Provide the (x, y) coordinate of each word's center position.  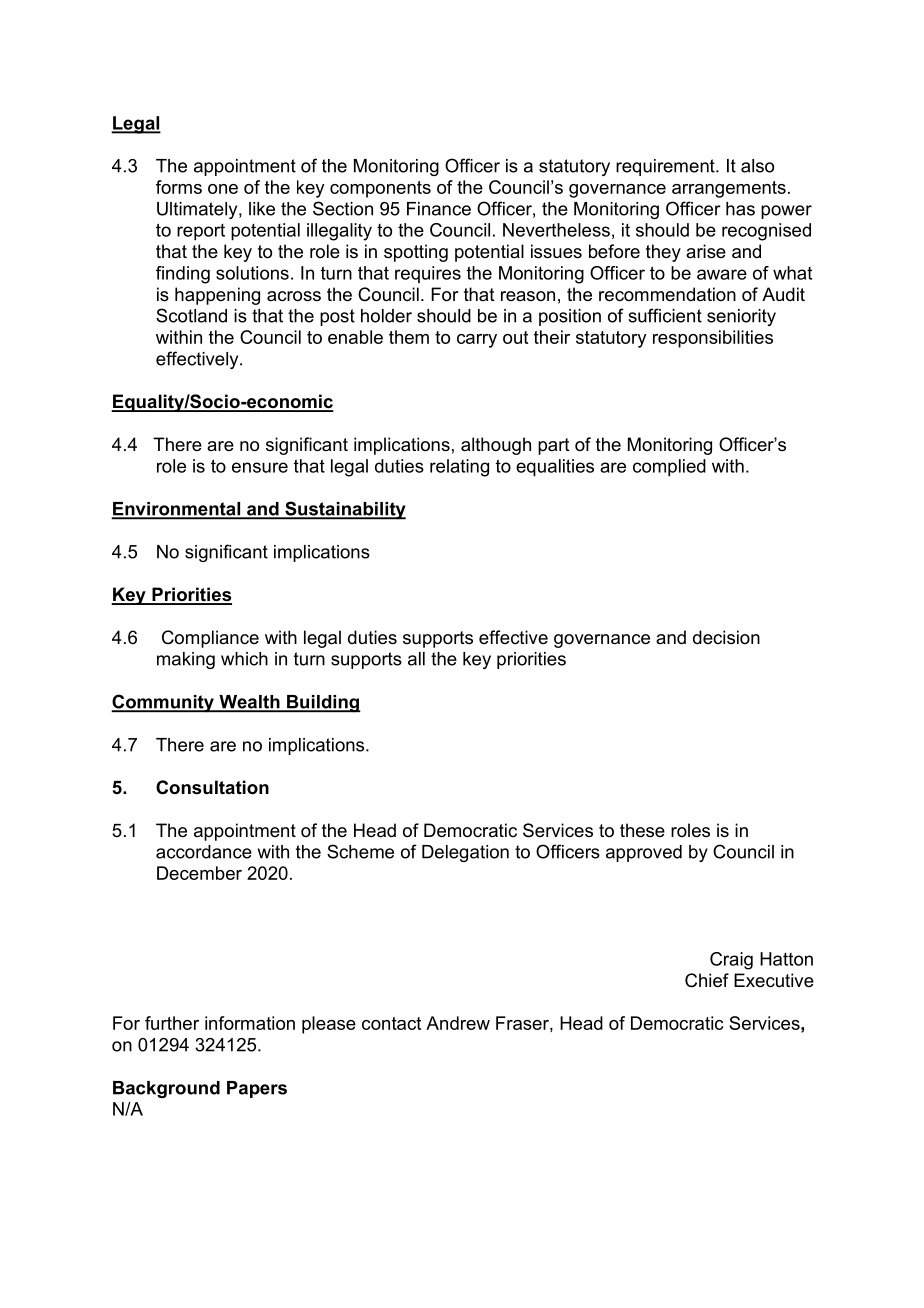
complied (669, 468)
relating (459, 468)
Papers (257, 1089)
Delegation (465, 853)
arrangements (729, 189)
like (262, 209)
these (642, 830)
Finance (439, 209)
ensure (260, 467)
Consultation (212, 787)
